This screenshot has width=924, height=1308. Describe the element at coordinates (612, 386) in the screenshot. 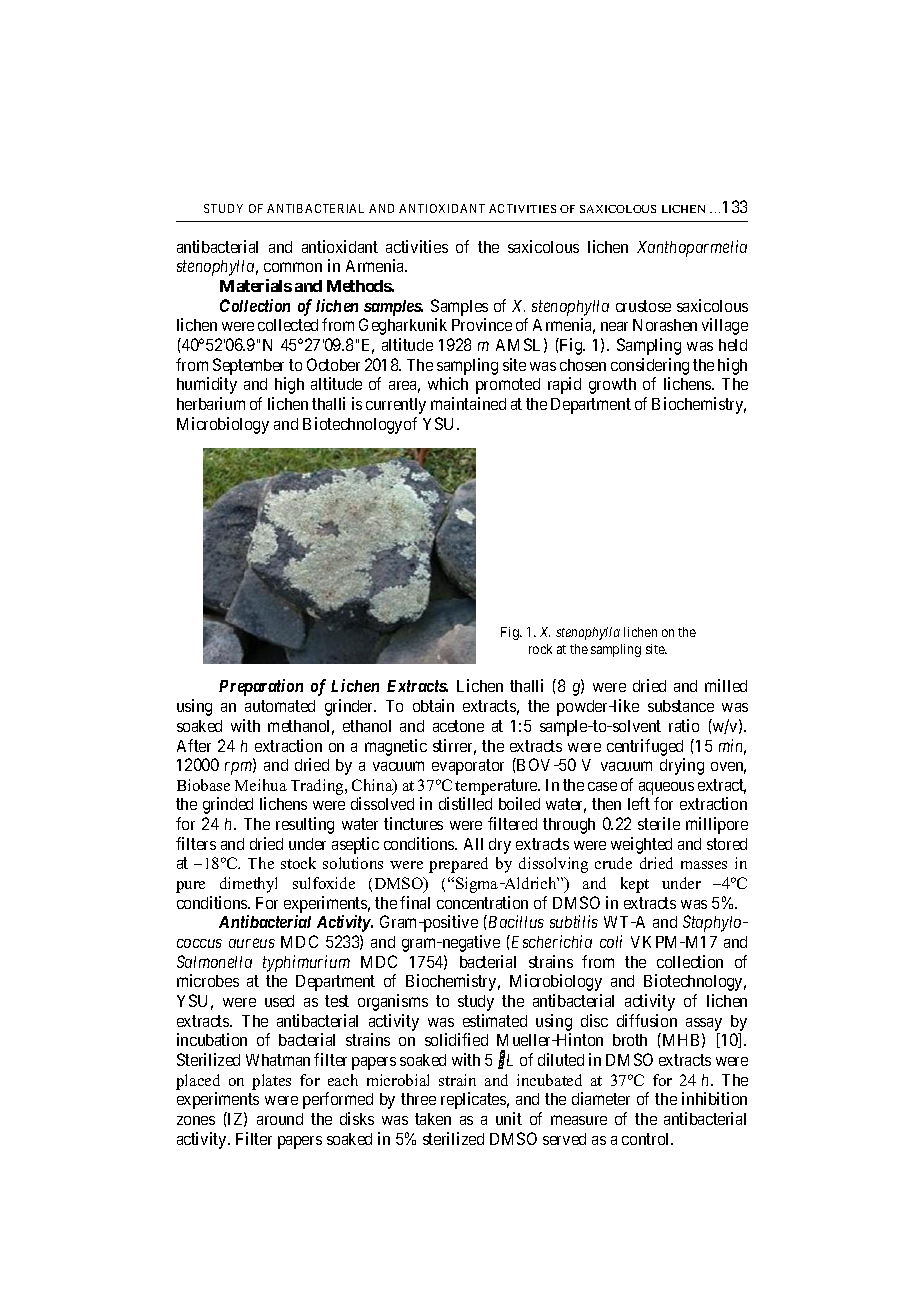

I see `growth` at that location.
